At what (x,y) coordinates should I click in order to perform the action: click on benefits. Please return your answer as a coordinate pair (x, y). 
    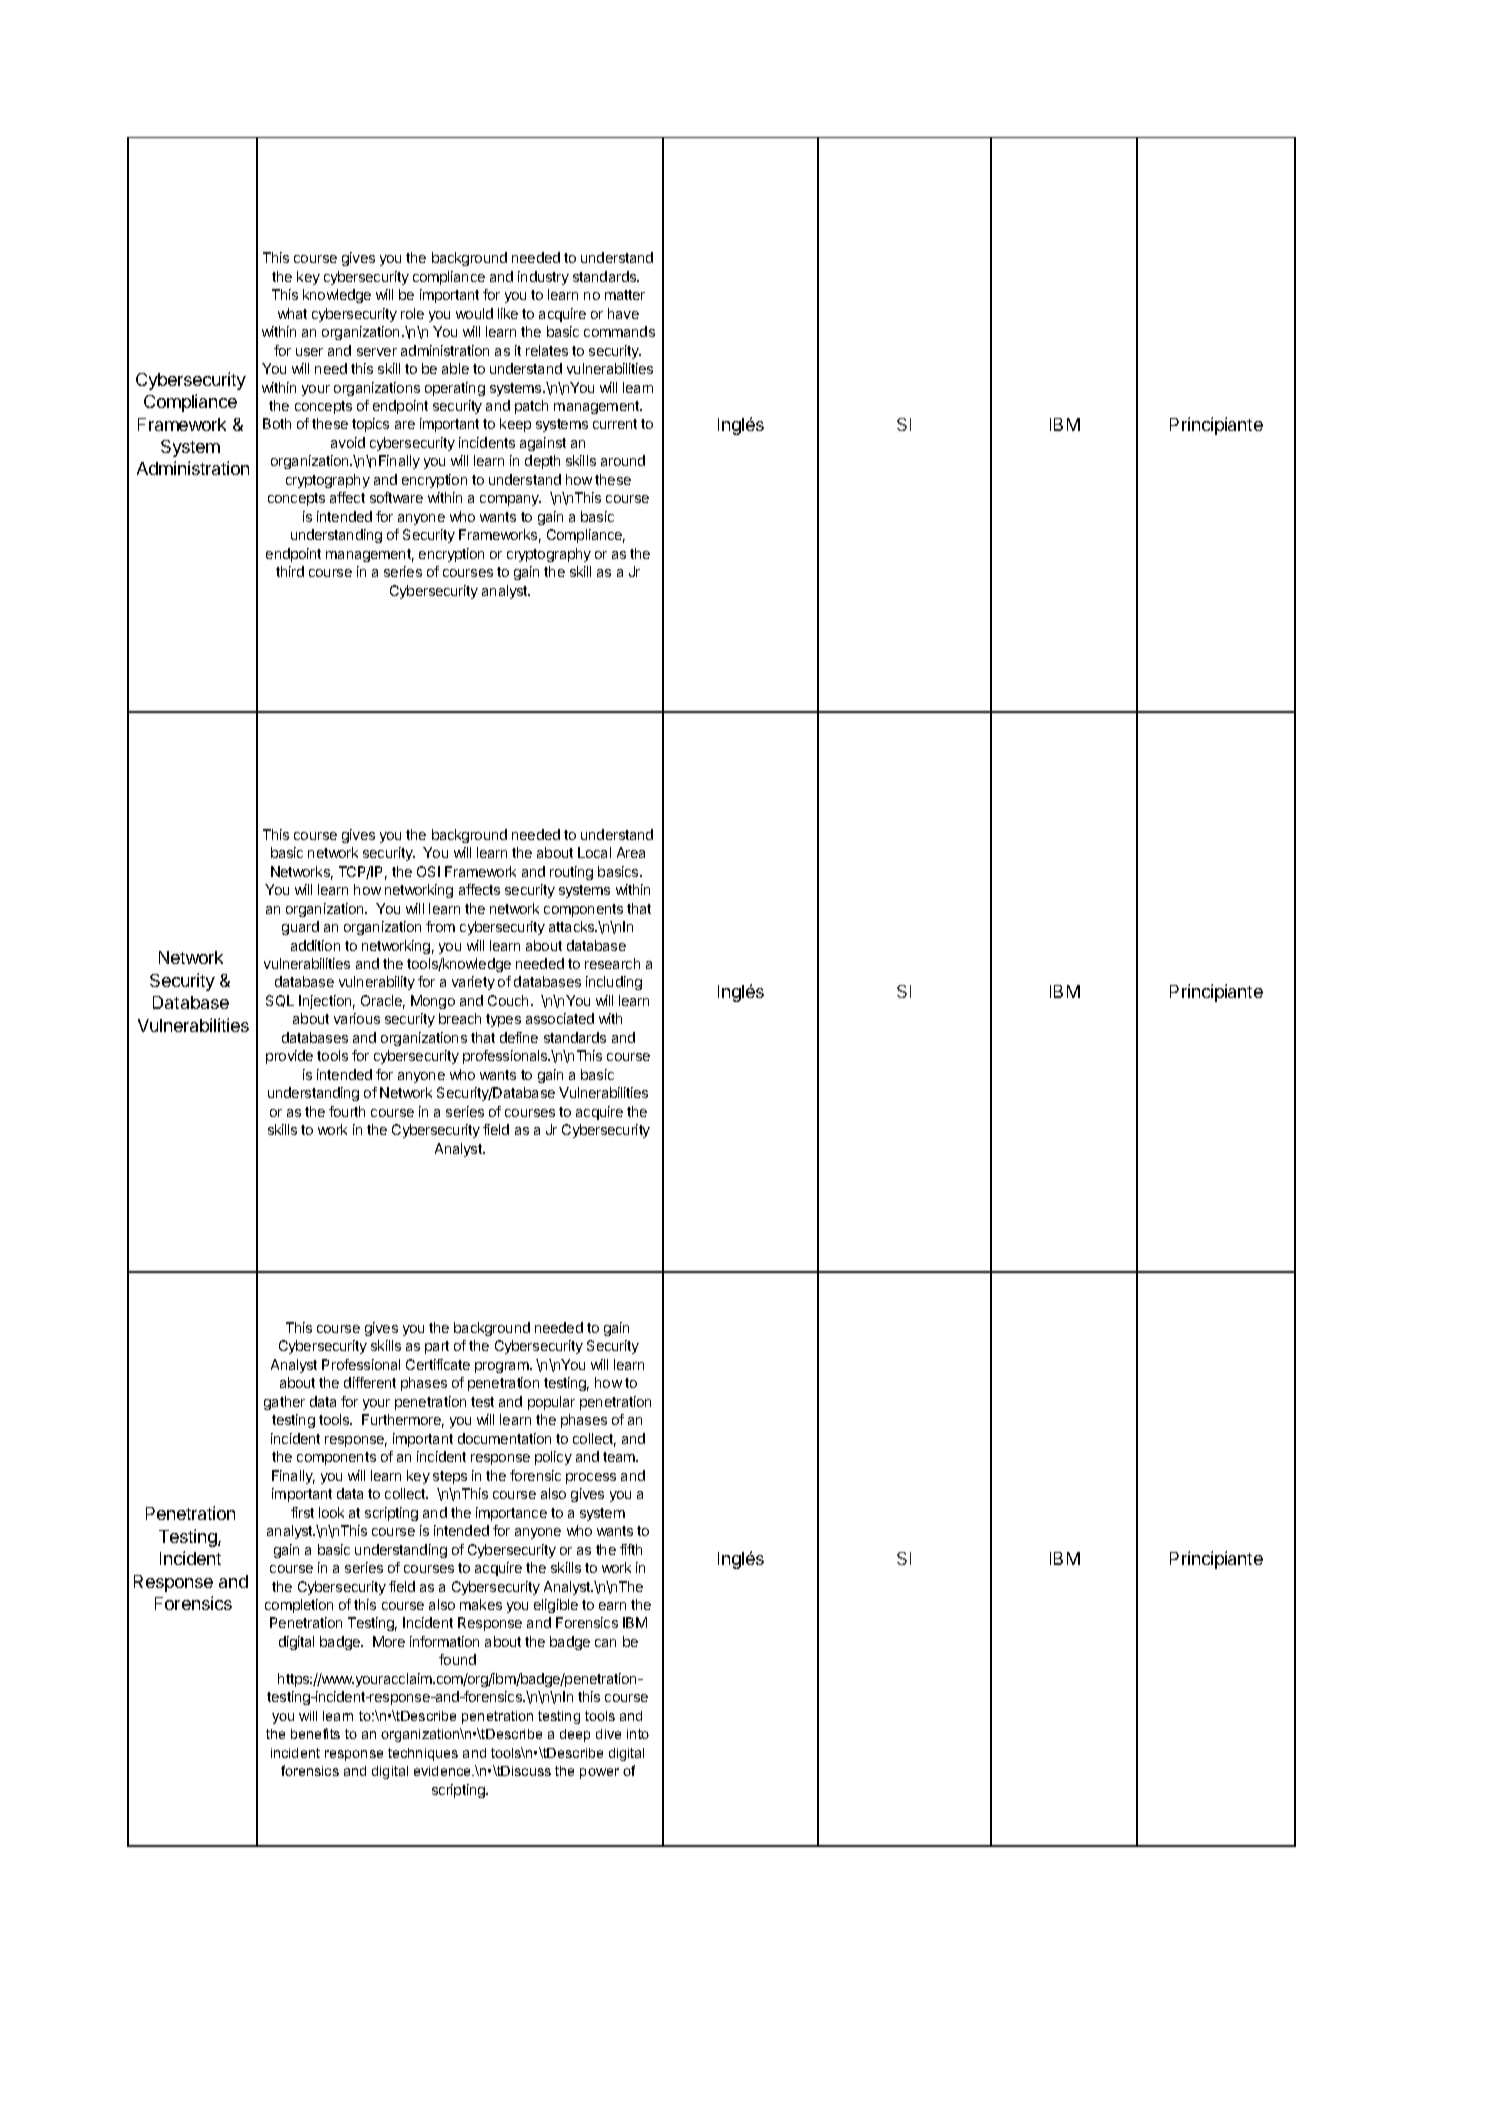
    Looking at the image, I should click on (315, 1733).
